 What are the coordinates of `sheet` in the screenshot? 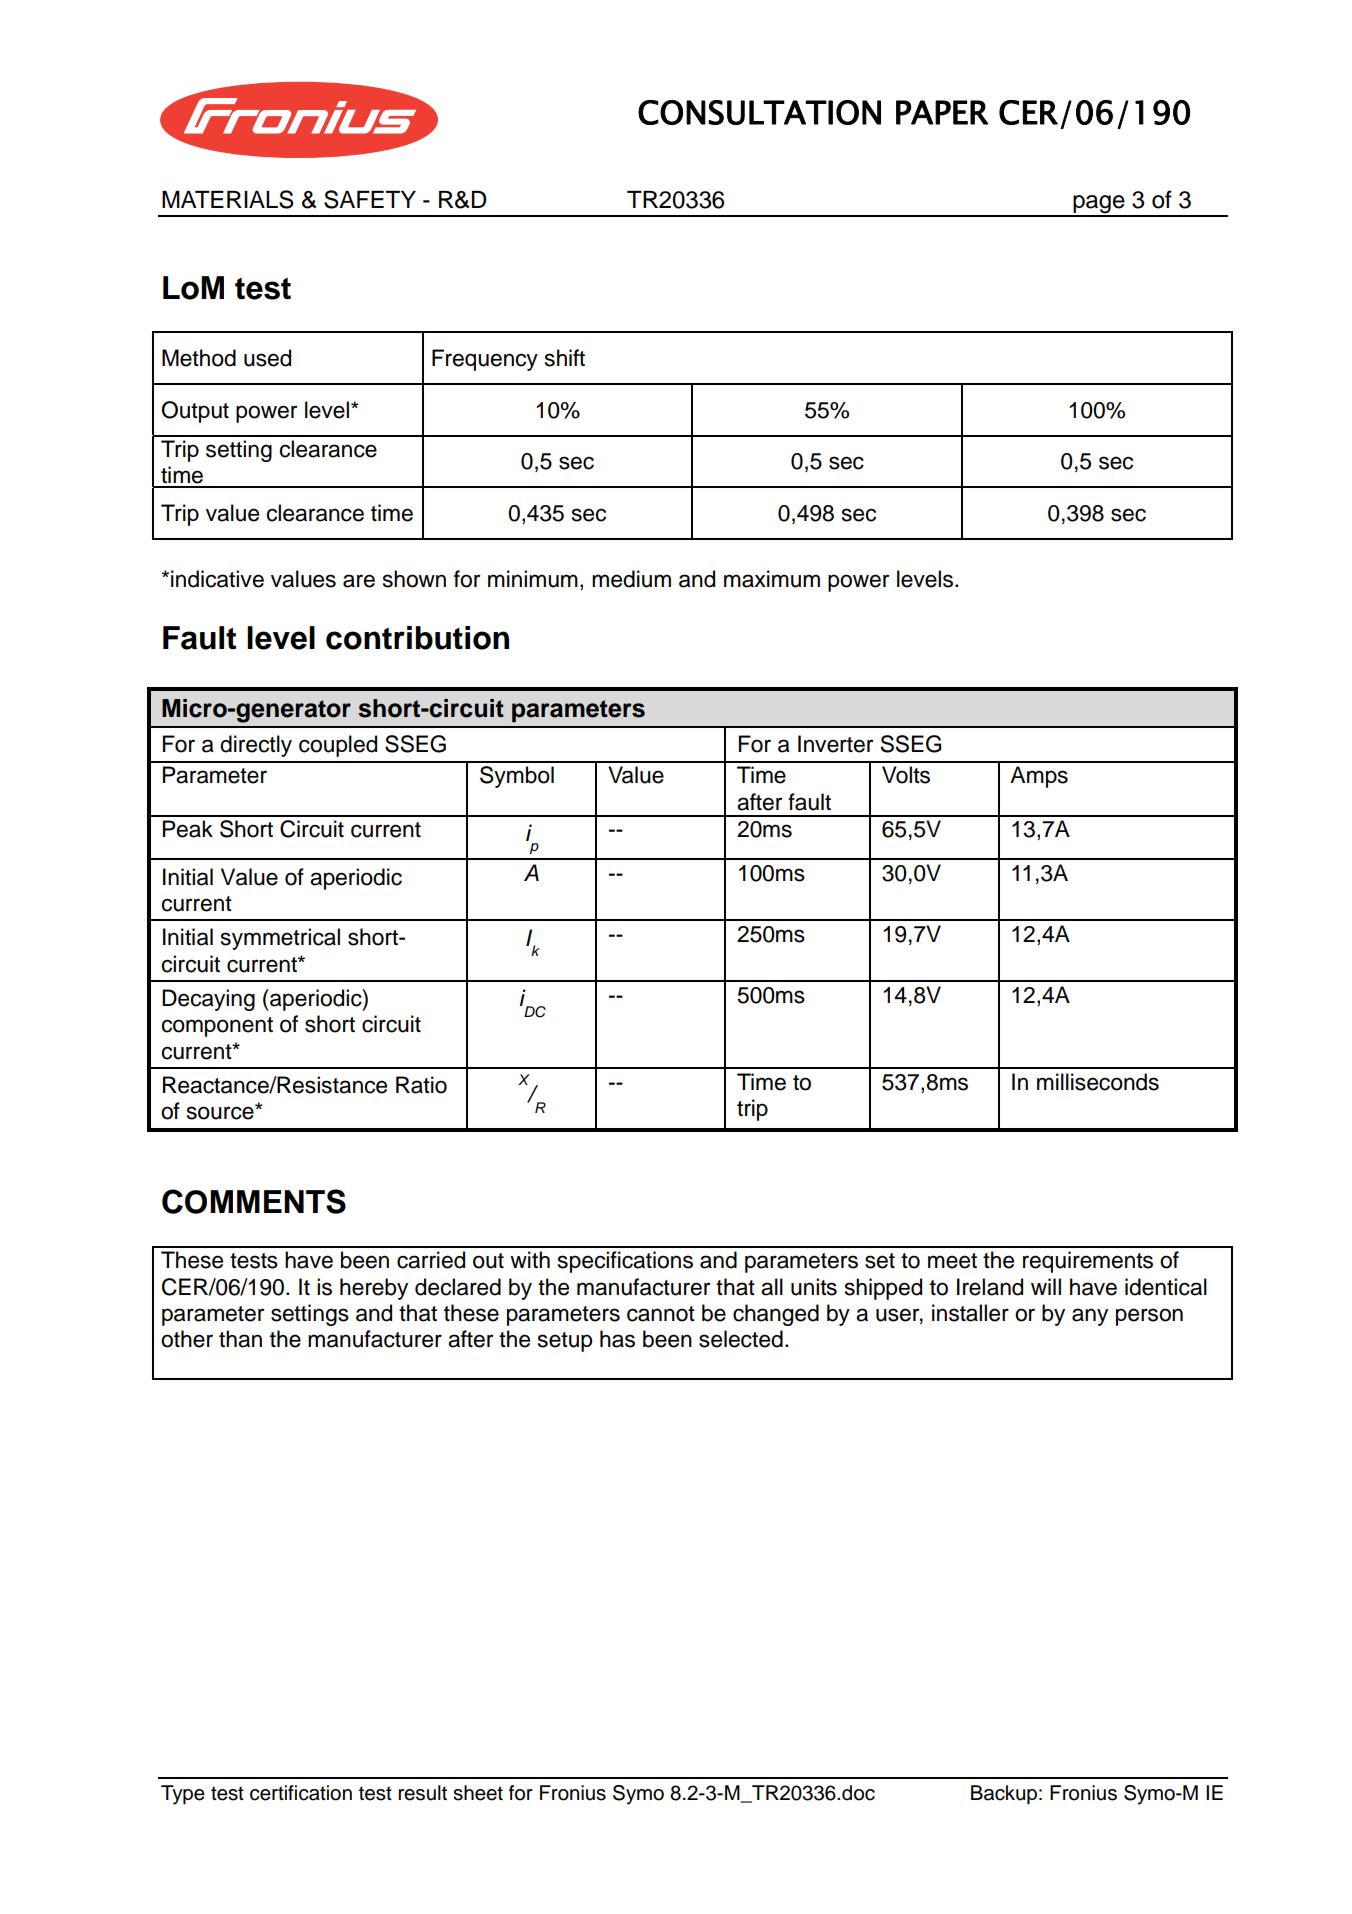 It's located at (478, 1793).
